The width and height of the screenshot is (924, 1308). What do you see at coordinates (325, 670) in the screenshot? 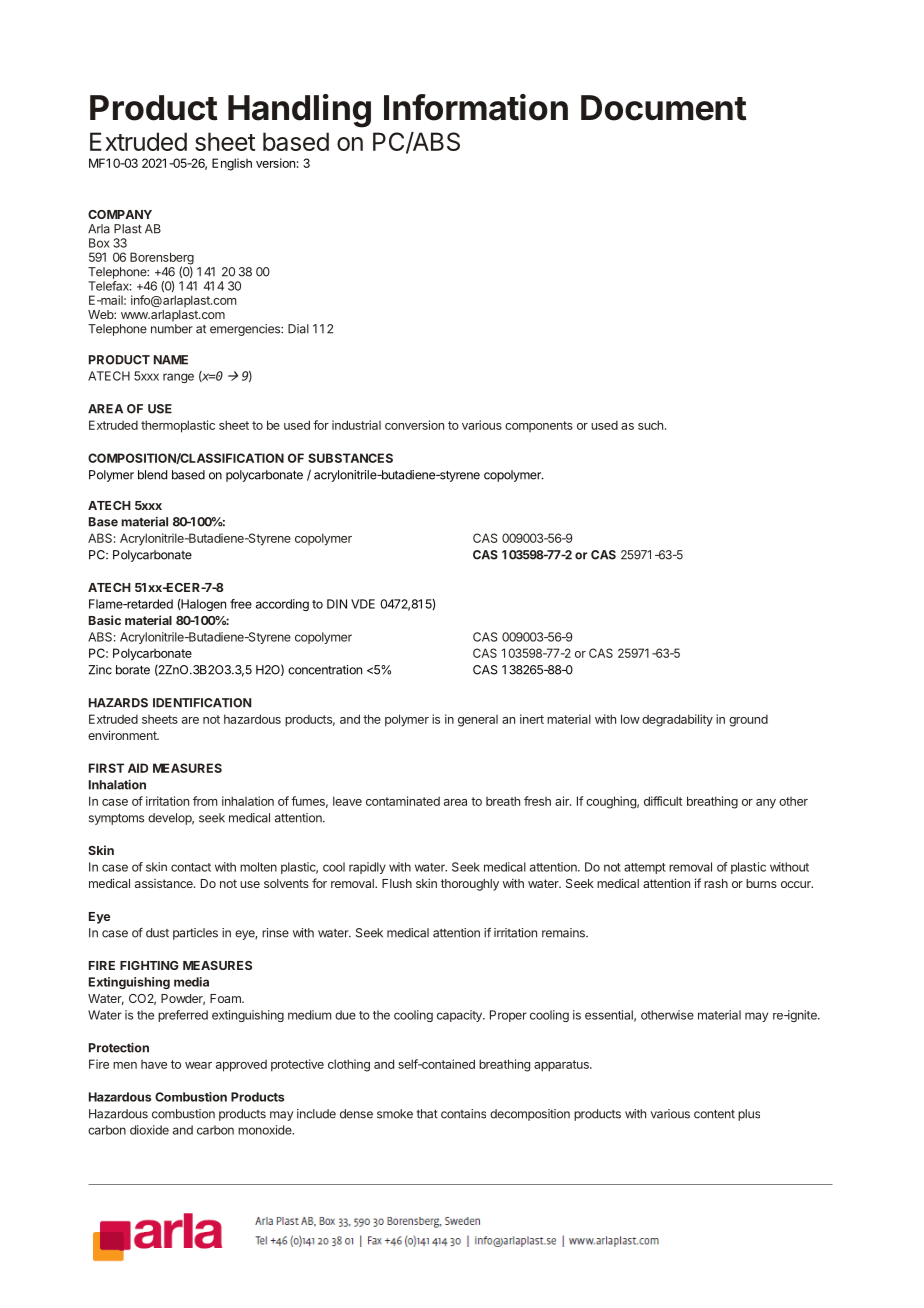
I see `concentration` at bounding box center [325, 670].
